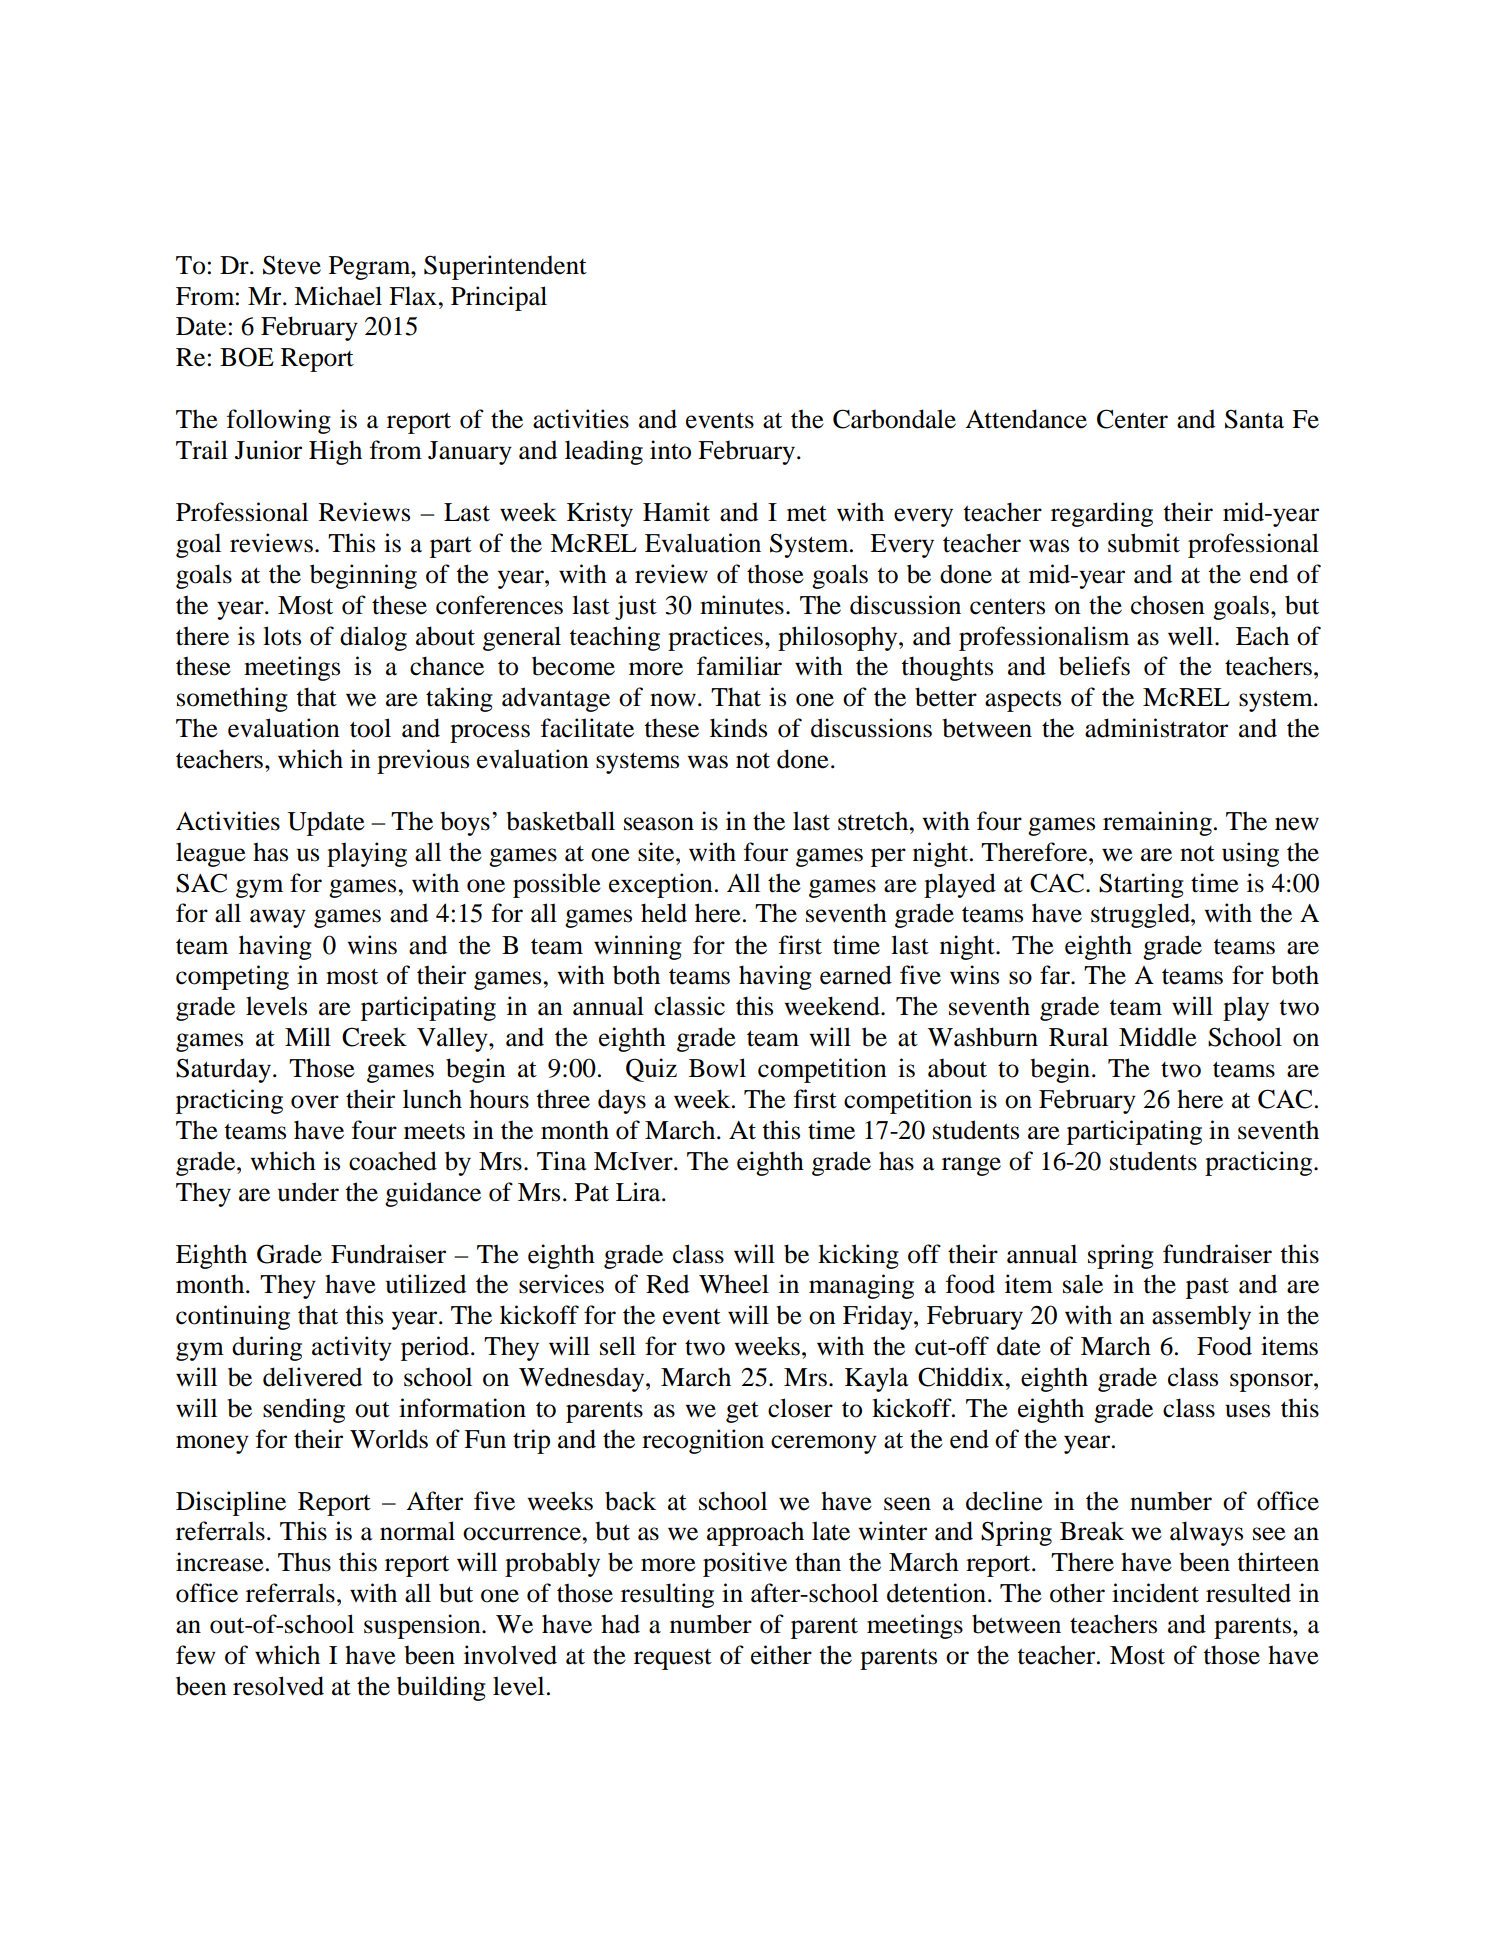 This document has height=1935, width=1495. Describe the element at coordinates (856, 975) in the document. I see `earned` at that location.
